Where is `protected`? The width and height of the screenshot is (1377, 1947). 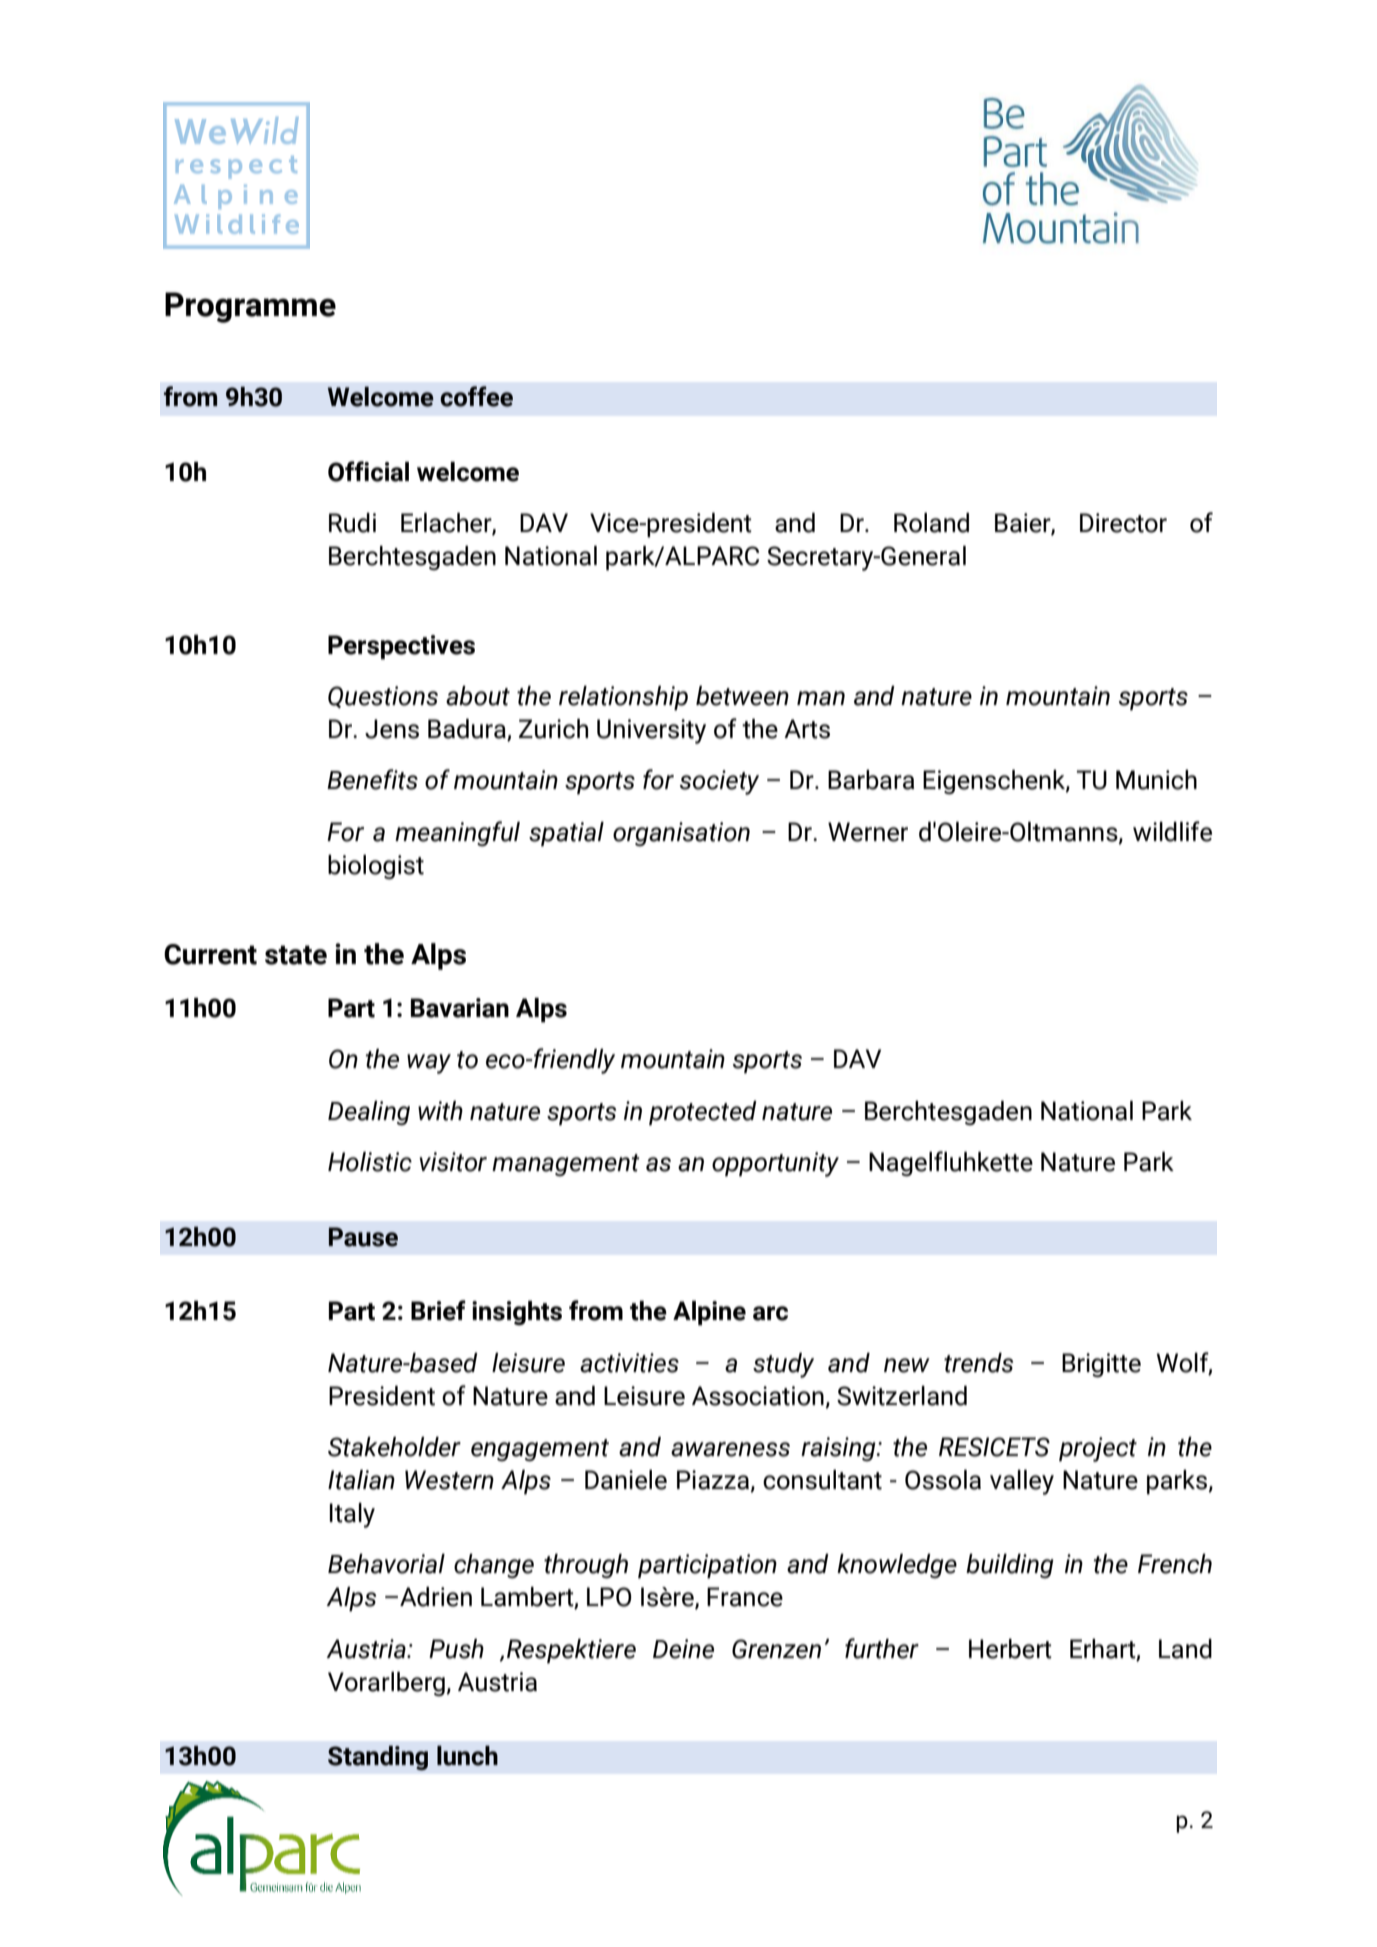
protected is located at coordinates (703, 1113).
